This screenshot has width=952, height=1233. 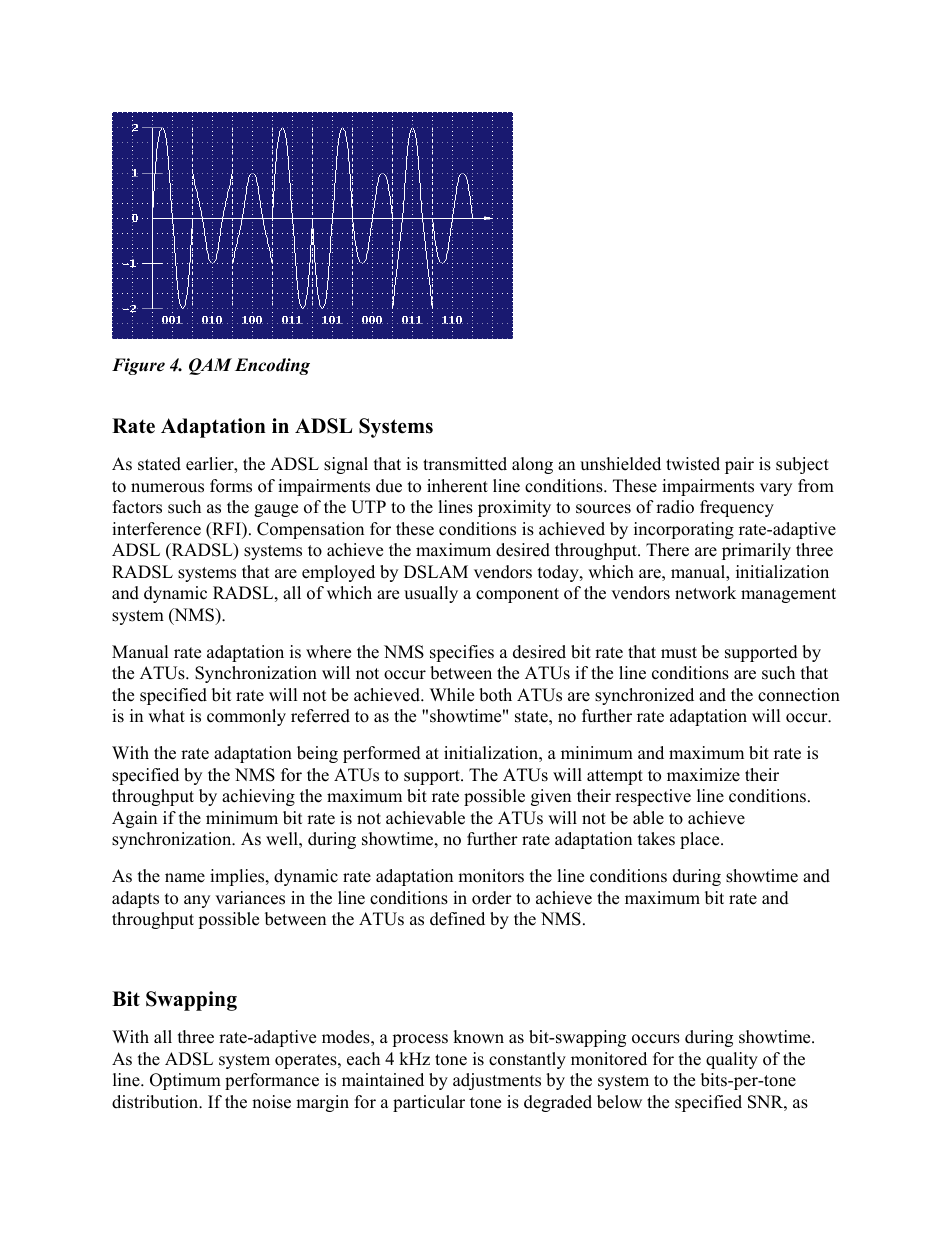 I want to click on commonly, so click(x=246, y=717).
